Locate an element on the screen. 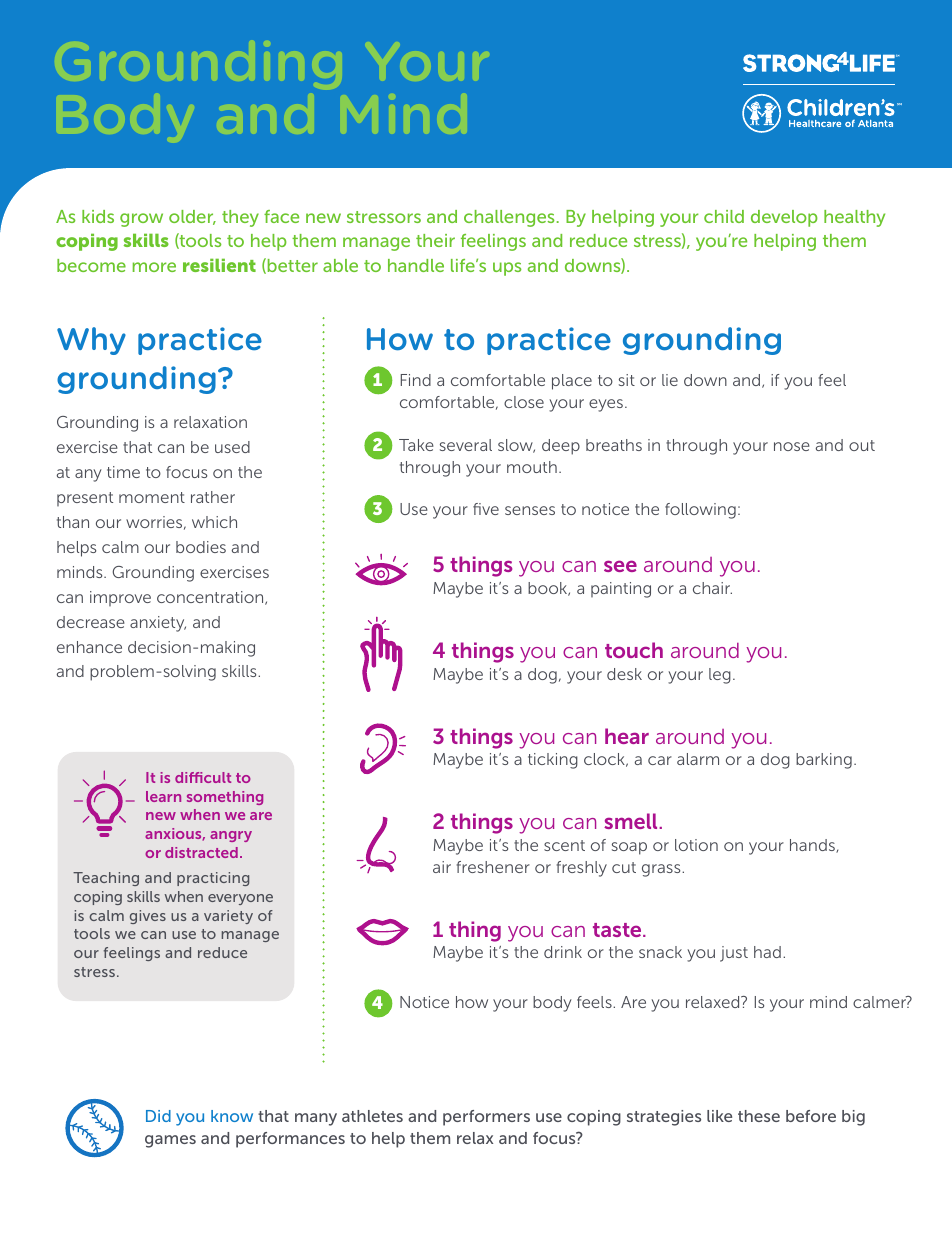 This screenshot has width=952, height=1233. performers is located at coordinates (486, 1118).
